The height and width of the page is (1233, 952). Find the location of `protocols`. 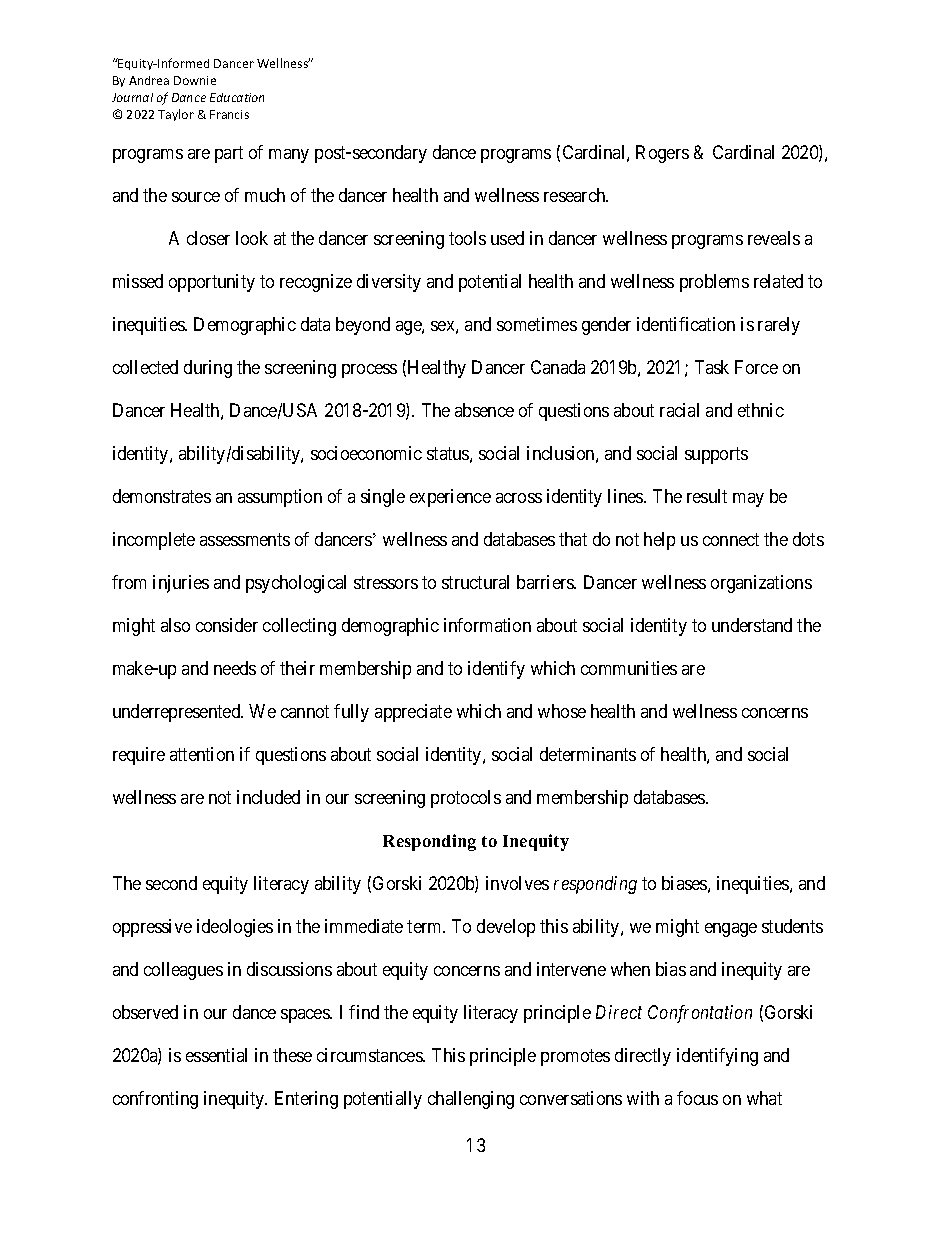

protocols is located at coordinates (466, 799).
